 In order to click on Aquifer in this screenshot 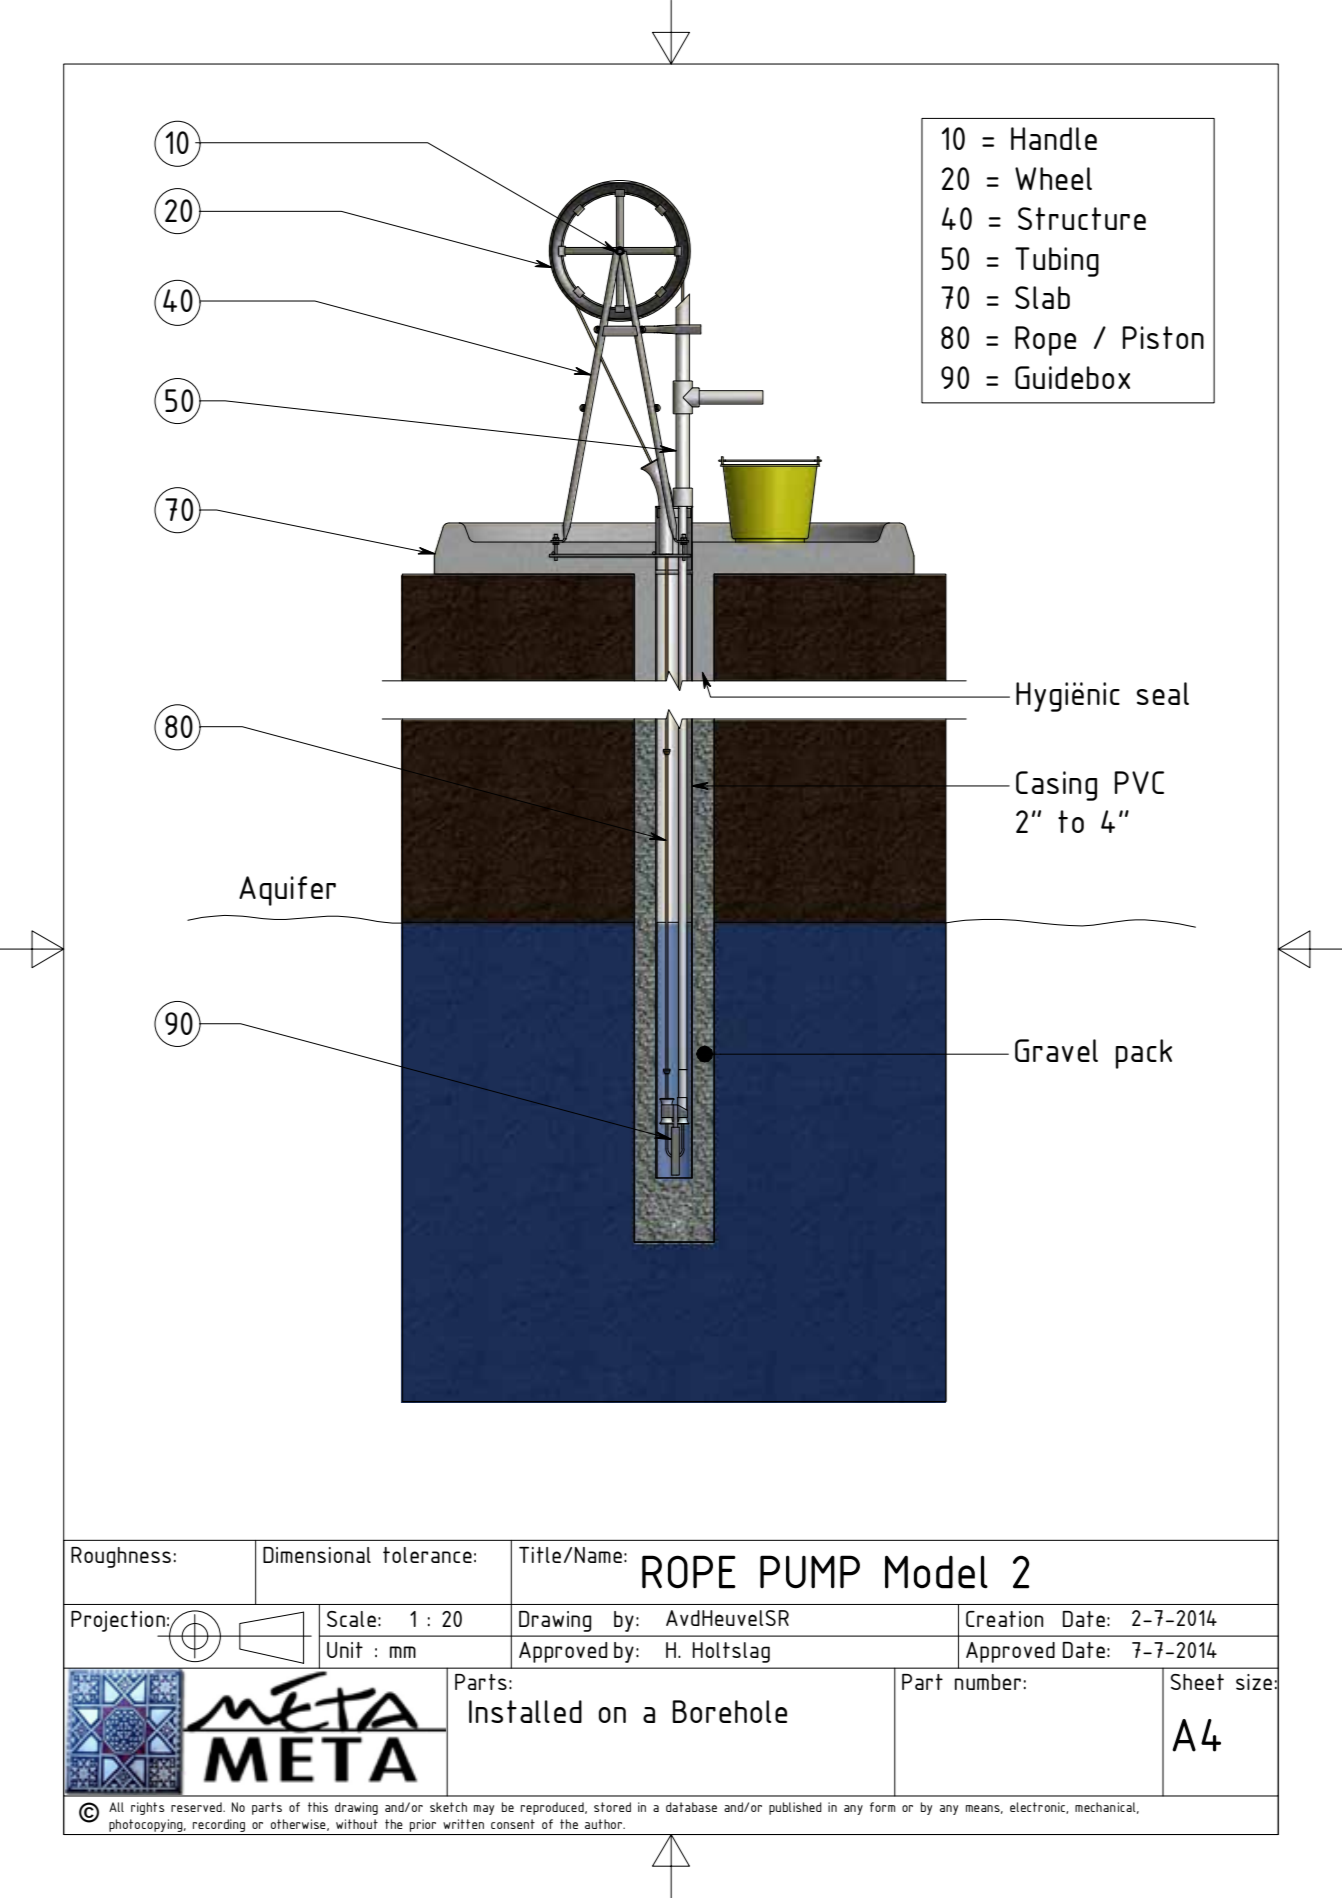, I will do `click(287, 891)`.
